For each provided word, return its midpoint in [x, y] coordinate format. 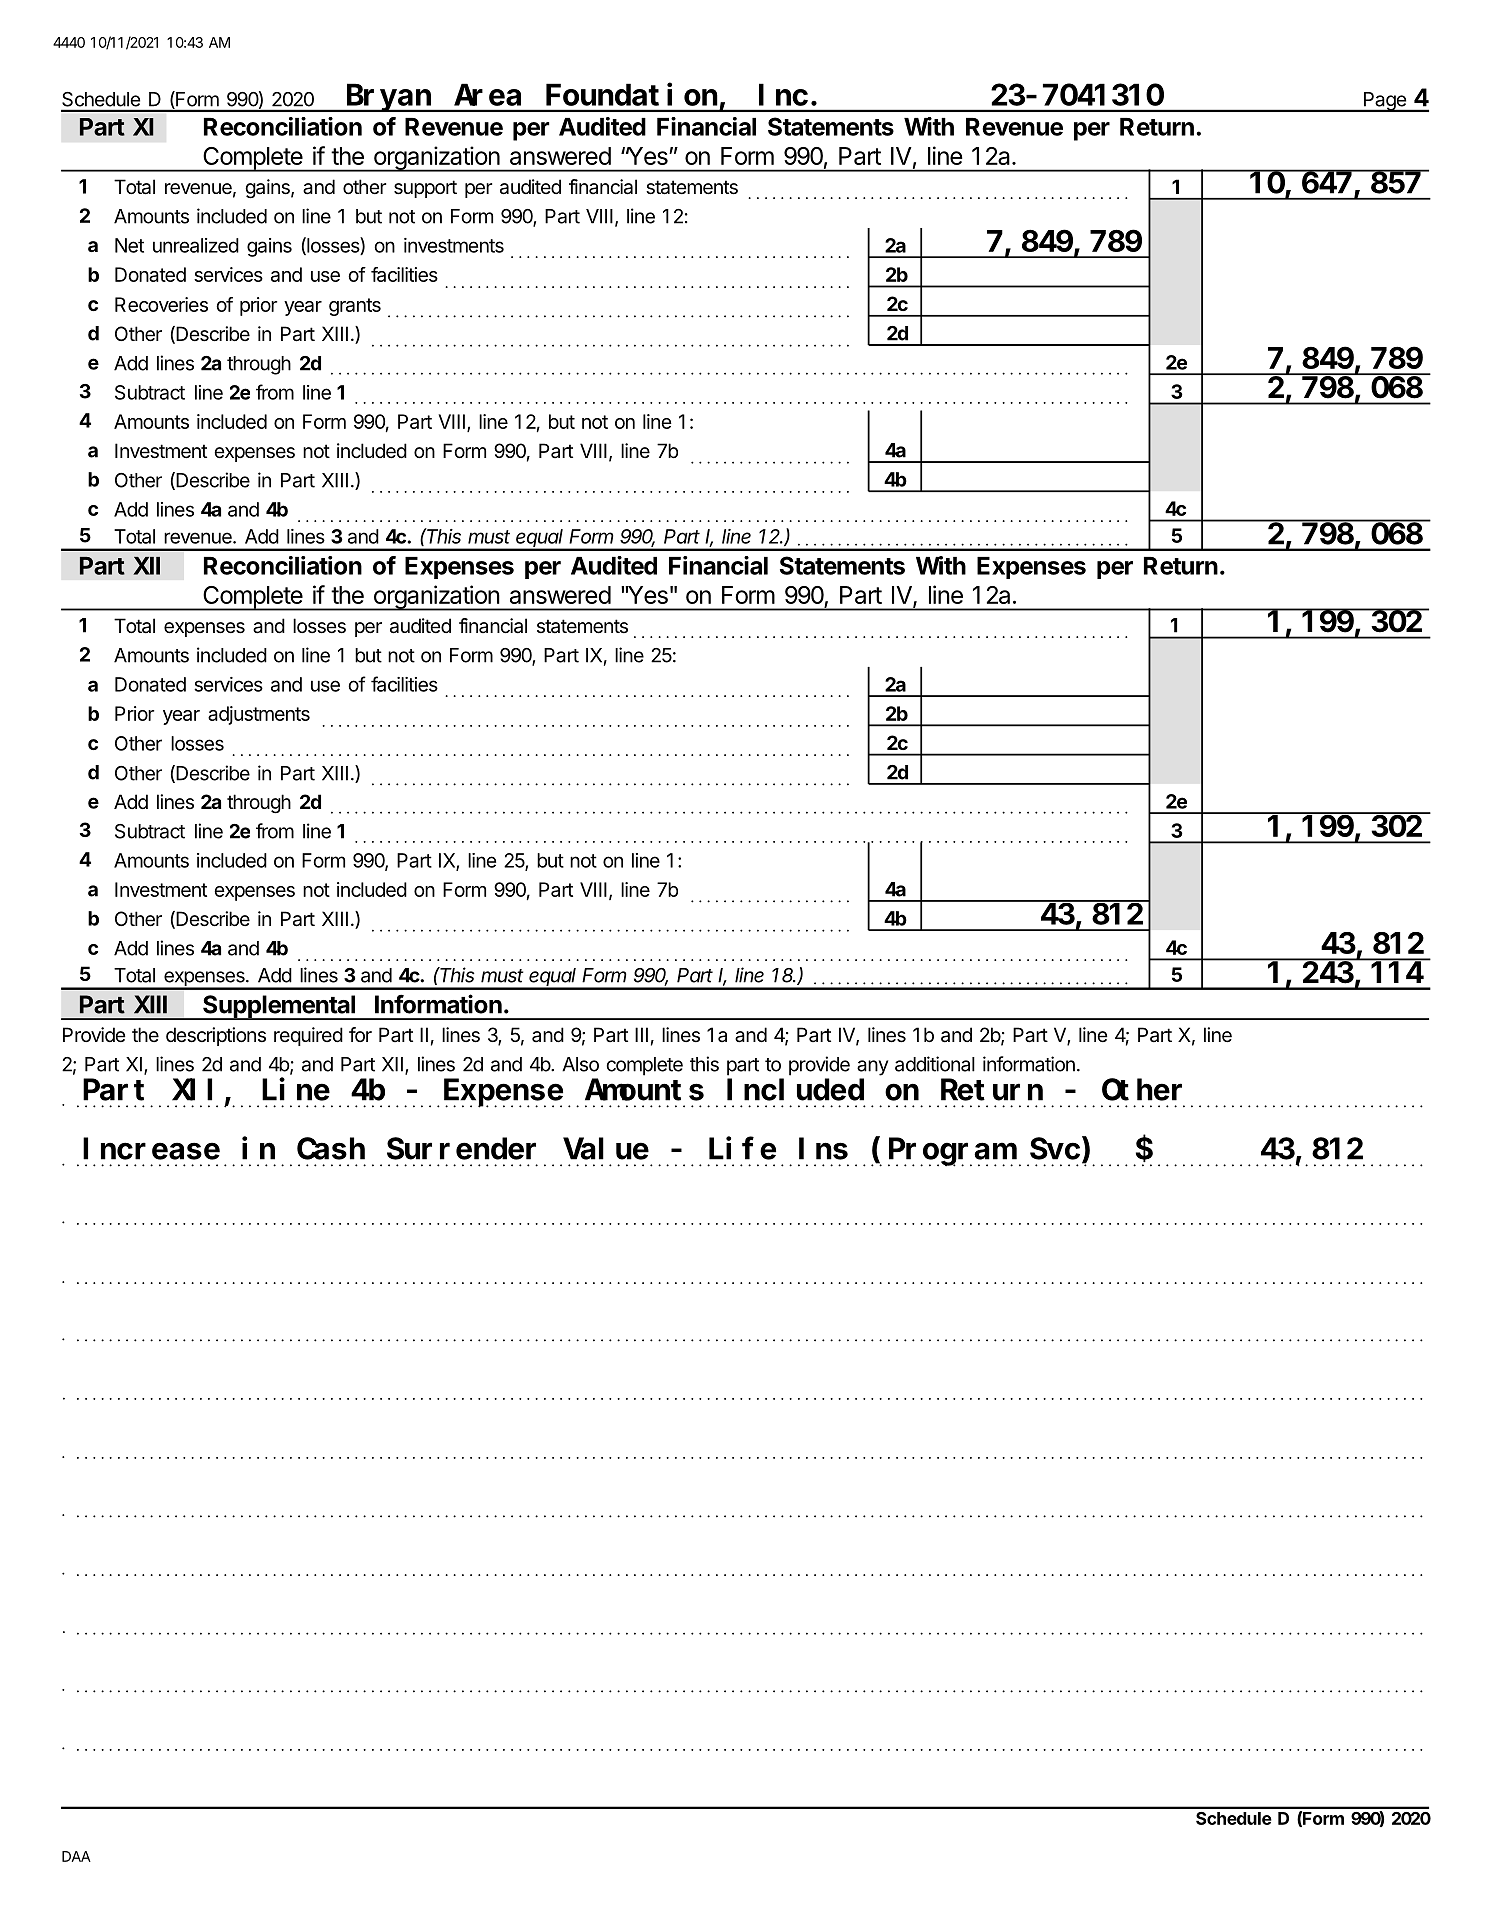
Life [742, 1148]
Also [580, 1064]
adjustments [259, 715]
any [872, 1068]
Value [606, 1149]
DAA [76, 1856]
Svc [1056, 1151]
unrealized [196, 245]
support [425, 189]
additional [935, 1064]
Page [1384, 102]
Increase [151, 1150]
